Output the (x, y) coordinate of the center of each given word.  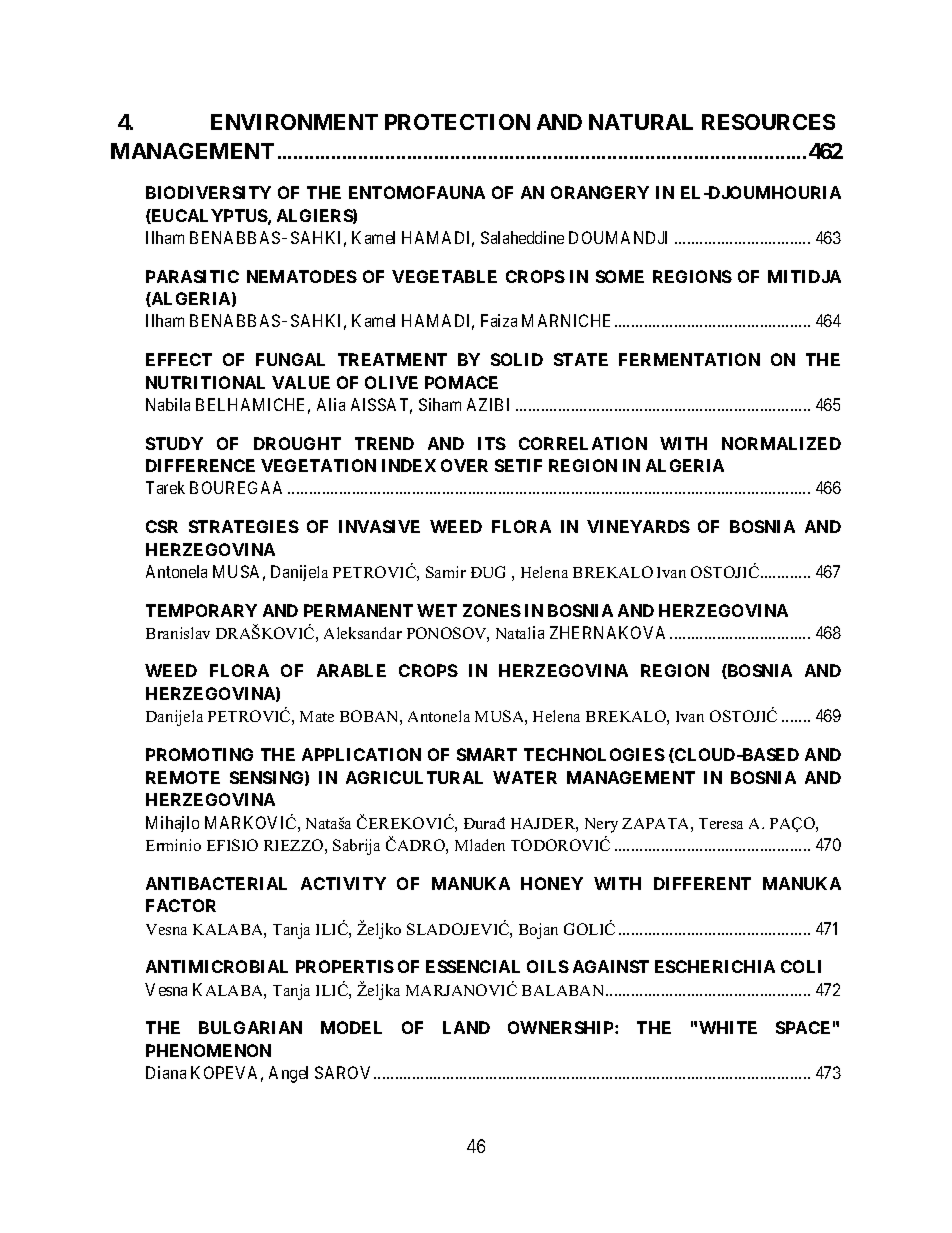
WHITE (728, 1027)
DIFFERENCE (200, 465)
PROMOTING (199, 754)
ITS (492, 443)
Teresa (721, 823)
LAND (466, 1027)
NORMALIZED (781, 443)
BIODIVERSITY (208, 192)
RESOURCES (768, 122)
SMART (487, 754)
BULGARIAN (250, 1027)
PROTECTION (457, 122)
